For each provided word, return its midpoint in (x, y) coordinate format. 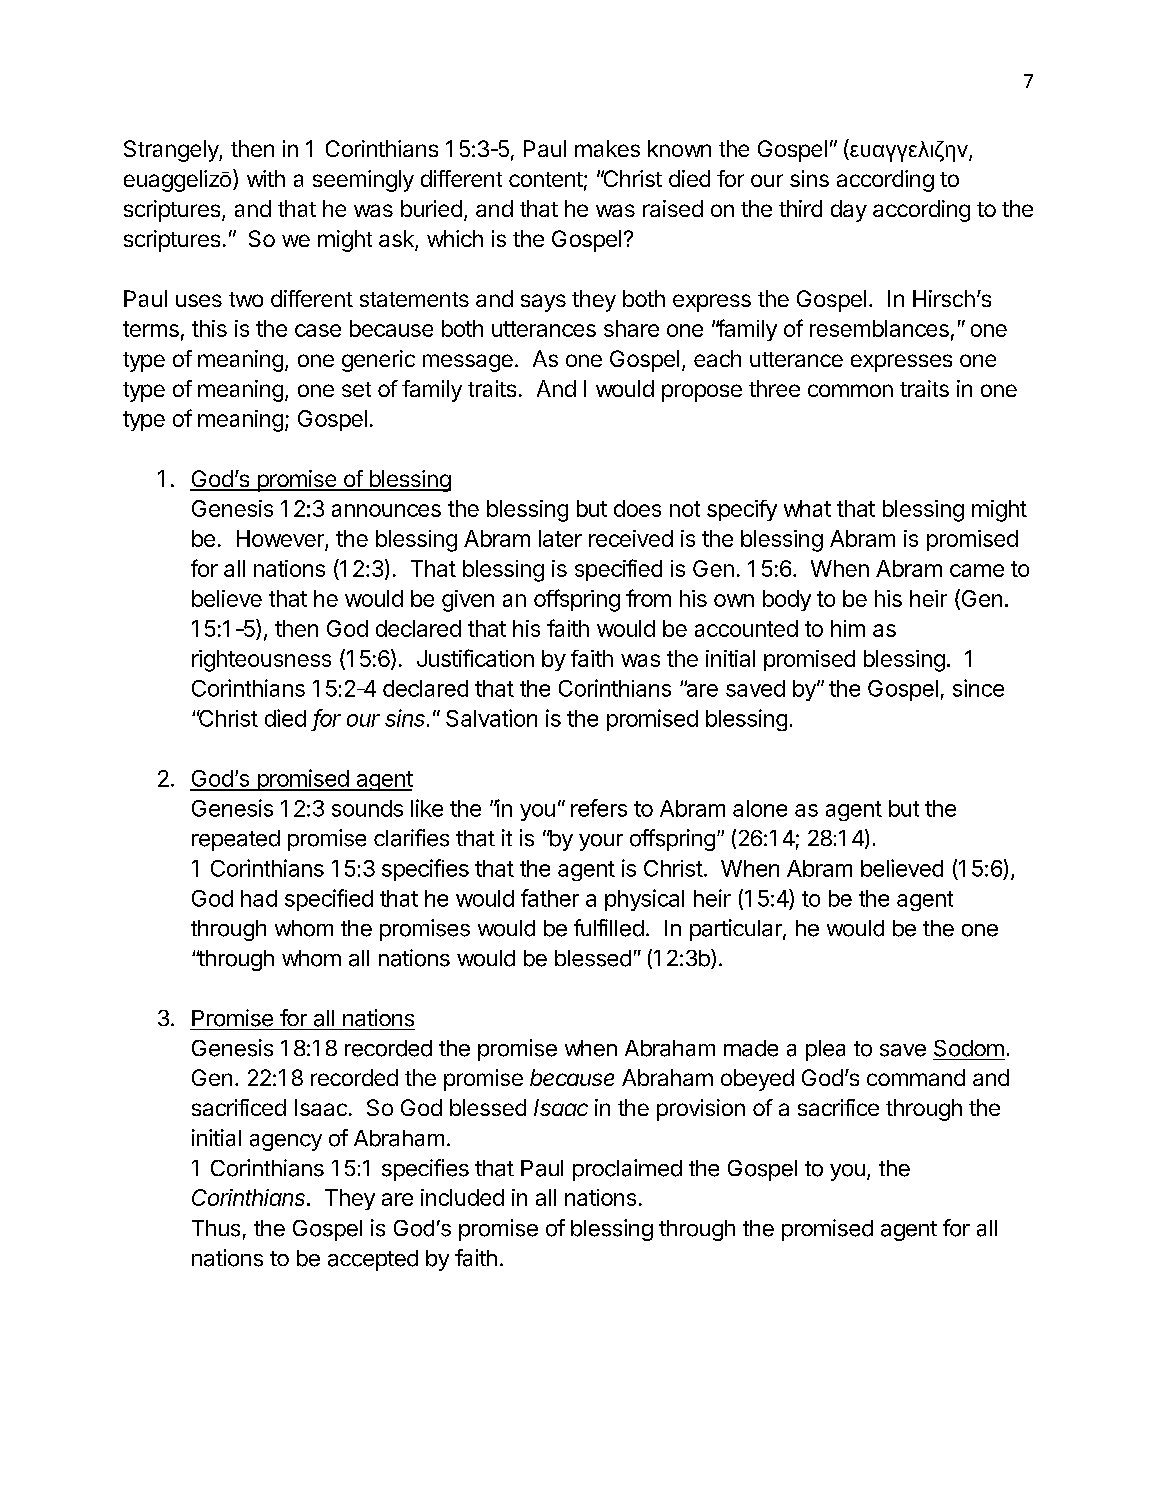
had (259, 898)
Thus (216, 1228)
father (550, 898)
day (849, 211)
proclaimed (627, 1170)
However (281, 540)
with (266, 178)
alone (760, 808)
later (560, 538)
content (546, 179)
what (807, 508)
